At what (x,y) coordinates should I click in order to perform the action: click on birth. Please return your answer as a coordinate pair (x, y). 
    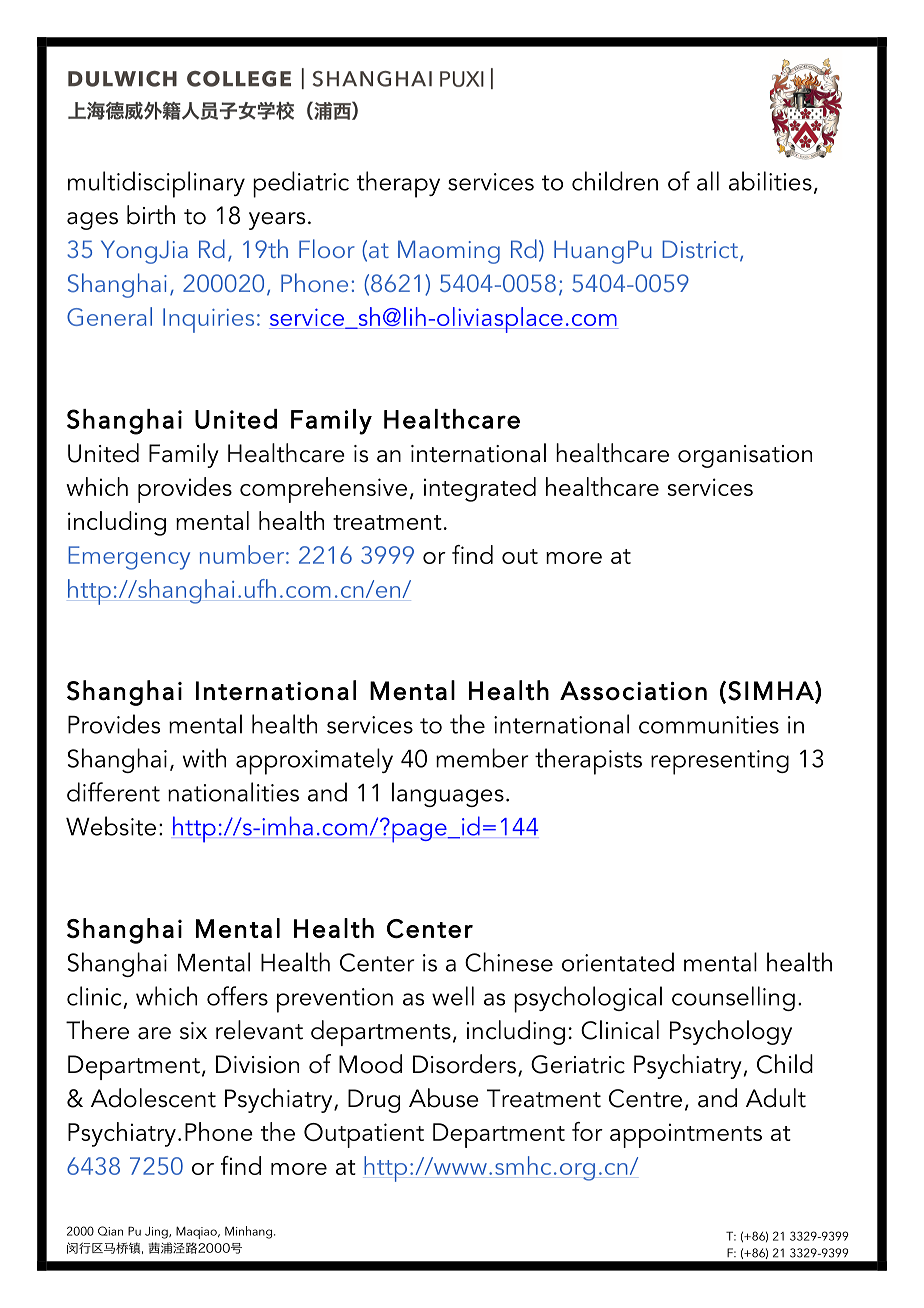
    Looking at the image, I should click on (151, 215).
